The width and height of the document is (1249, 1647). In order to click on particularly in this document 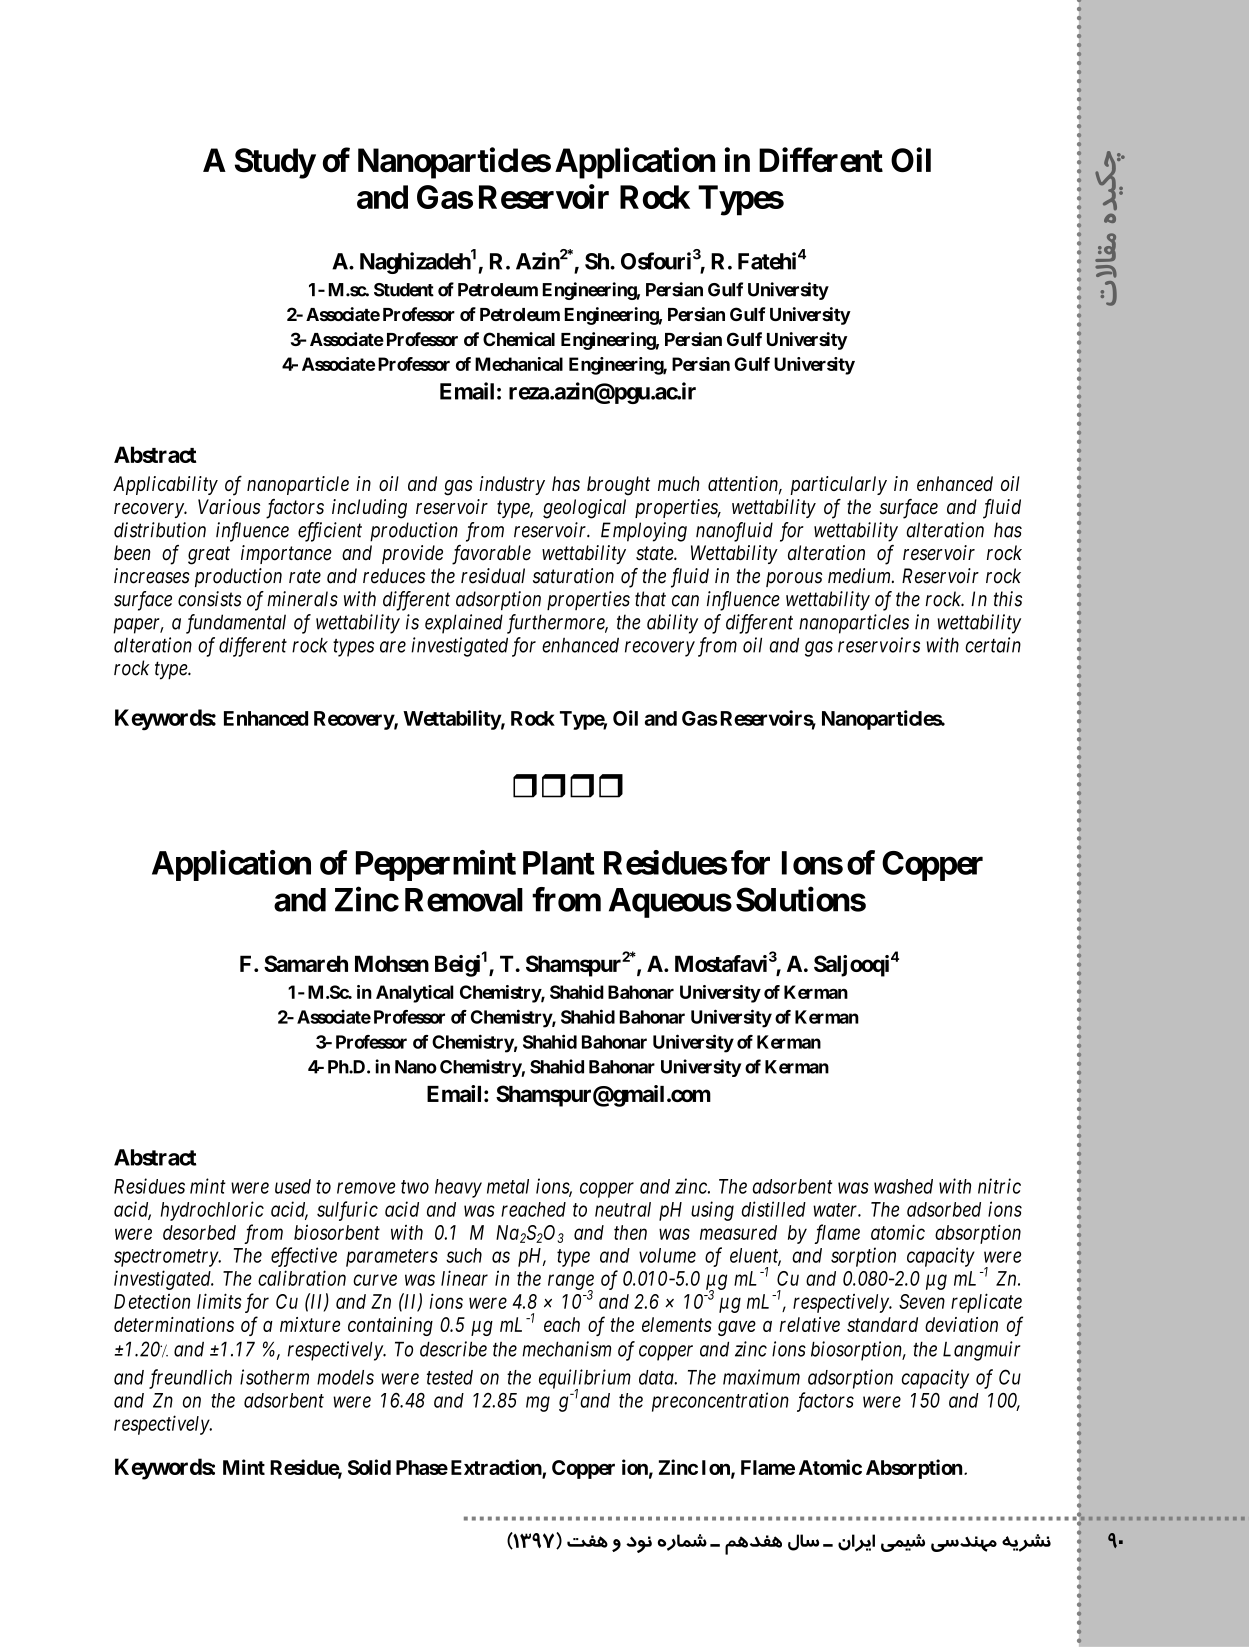, I will do `click(838, 485)`.
